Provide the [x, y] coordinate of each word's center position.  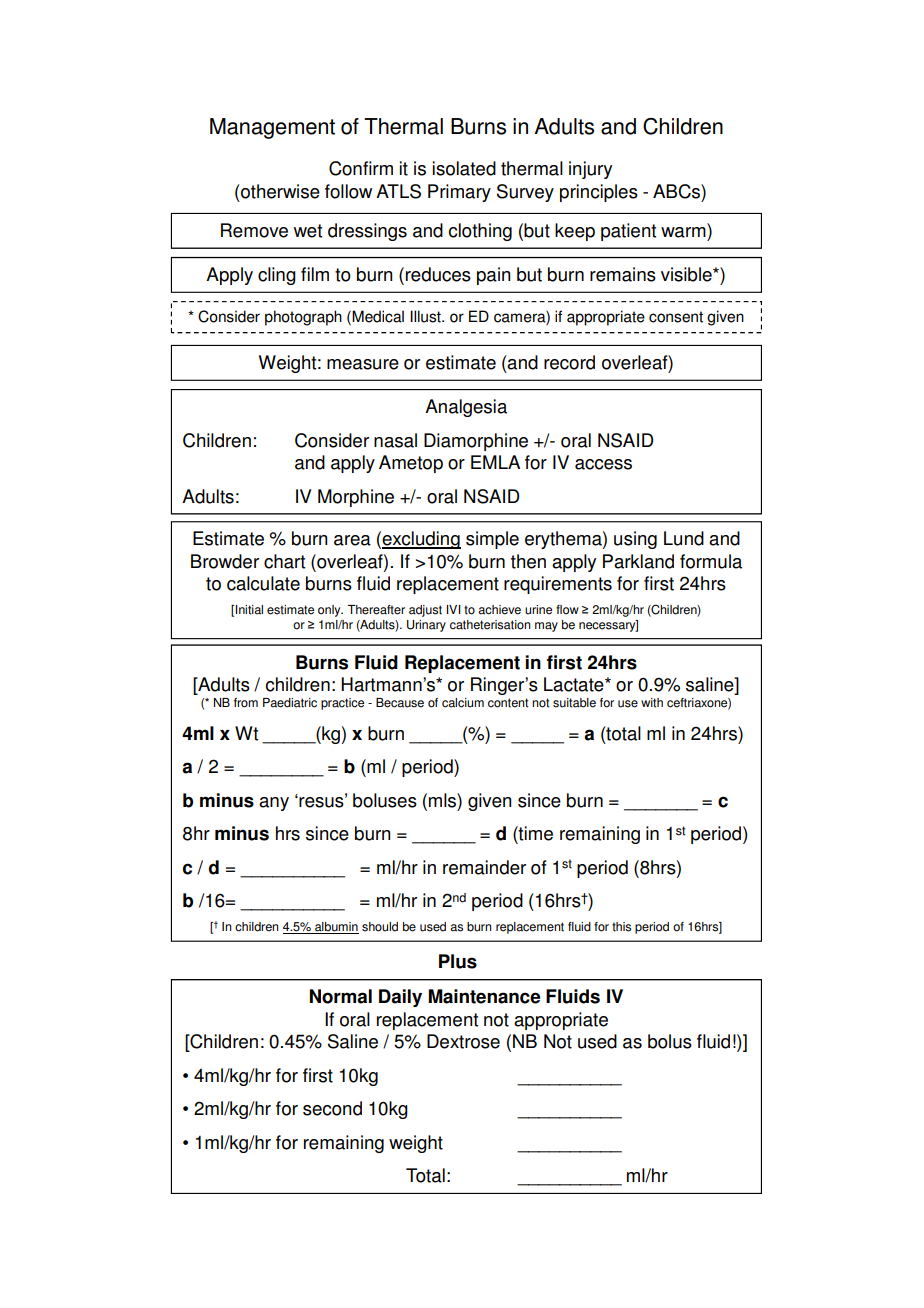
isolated [464, 168]
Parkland [638, 561]
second [332, 1108]
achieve [499, 610]
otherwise [279, 191]
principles [599, 193]
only [330, 611]
